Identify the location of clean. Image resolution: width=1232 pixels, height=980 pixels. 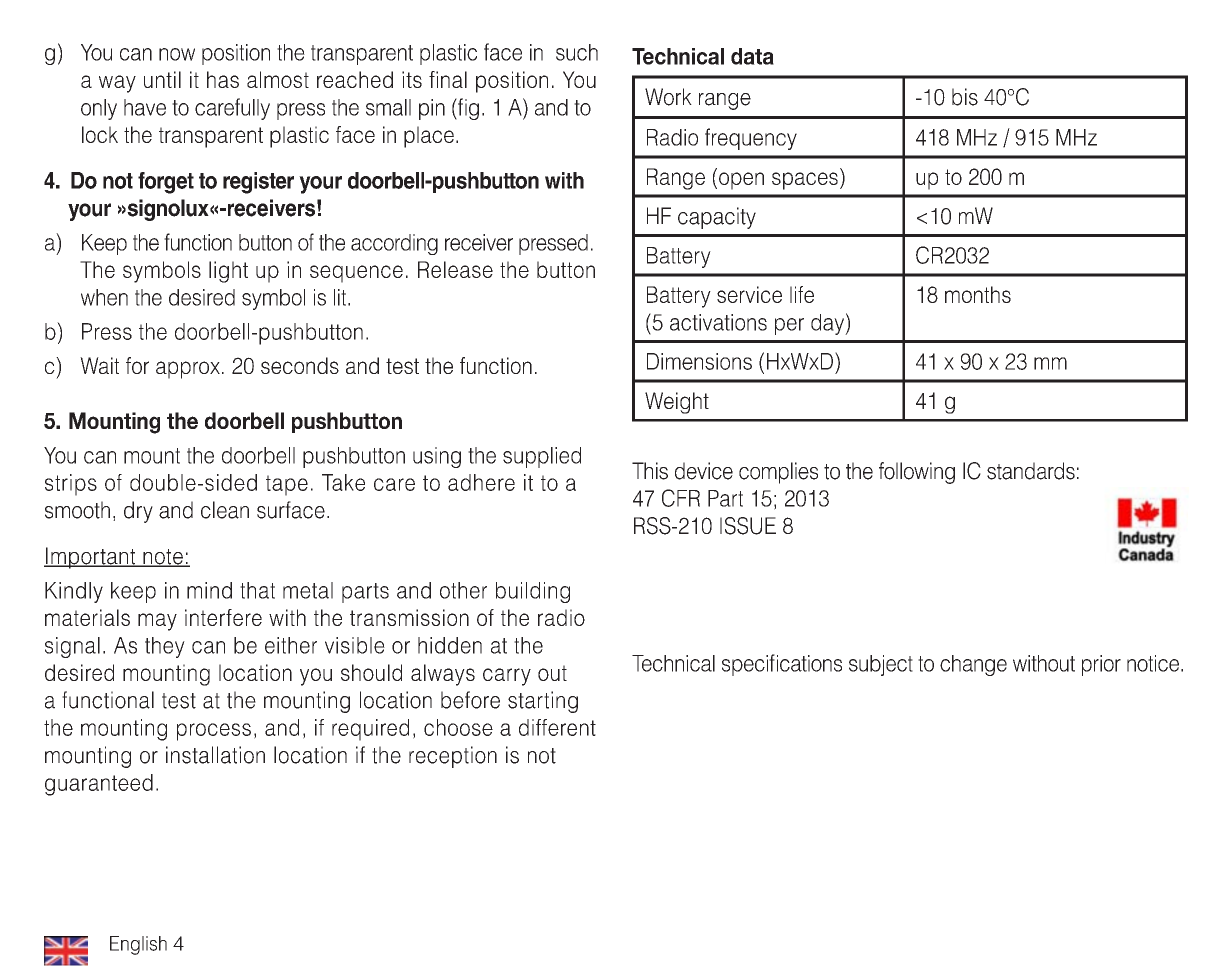
(225, 510).
